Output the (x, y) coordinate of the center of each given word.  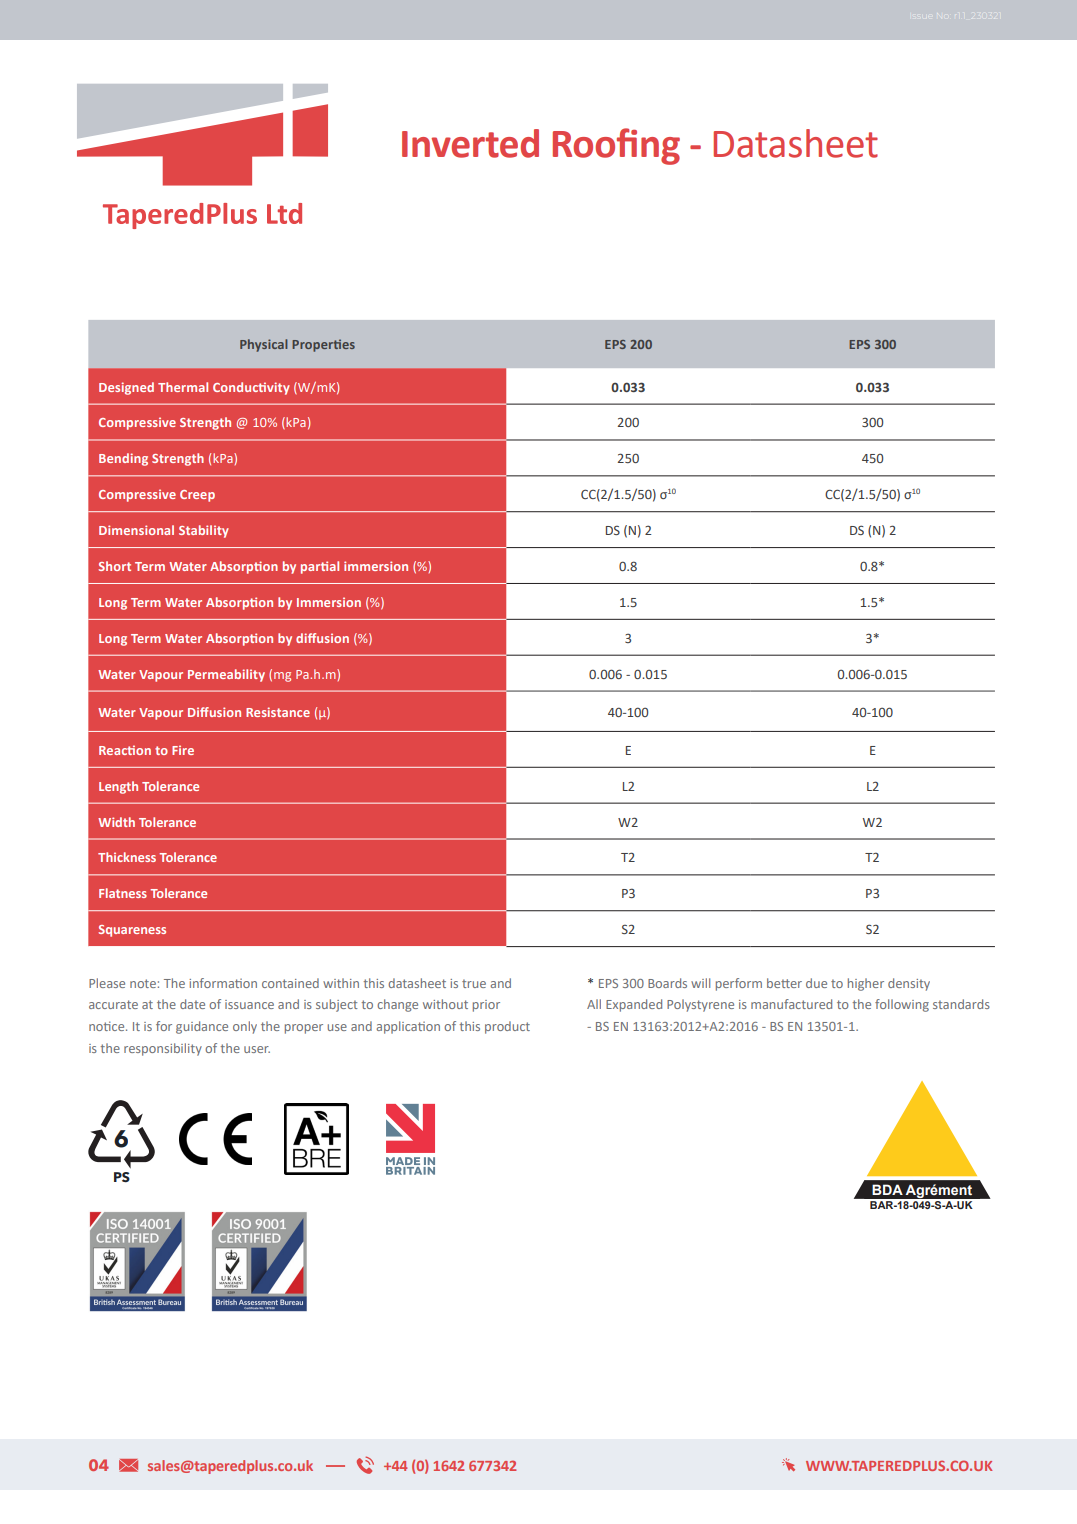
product (507, 1027)
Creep (197, 496)
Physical (264, 345)
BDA (887, 1189)
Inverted (470, 143)
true (474, 983)
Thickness (127, 857)
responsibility (163, 1049)
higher (866, 984)
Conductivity (251, 388)
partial (320, 567)
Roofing (616, 146)
